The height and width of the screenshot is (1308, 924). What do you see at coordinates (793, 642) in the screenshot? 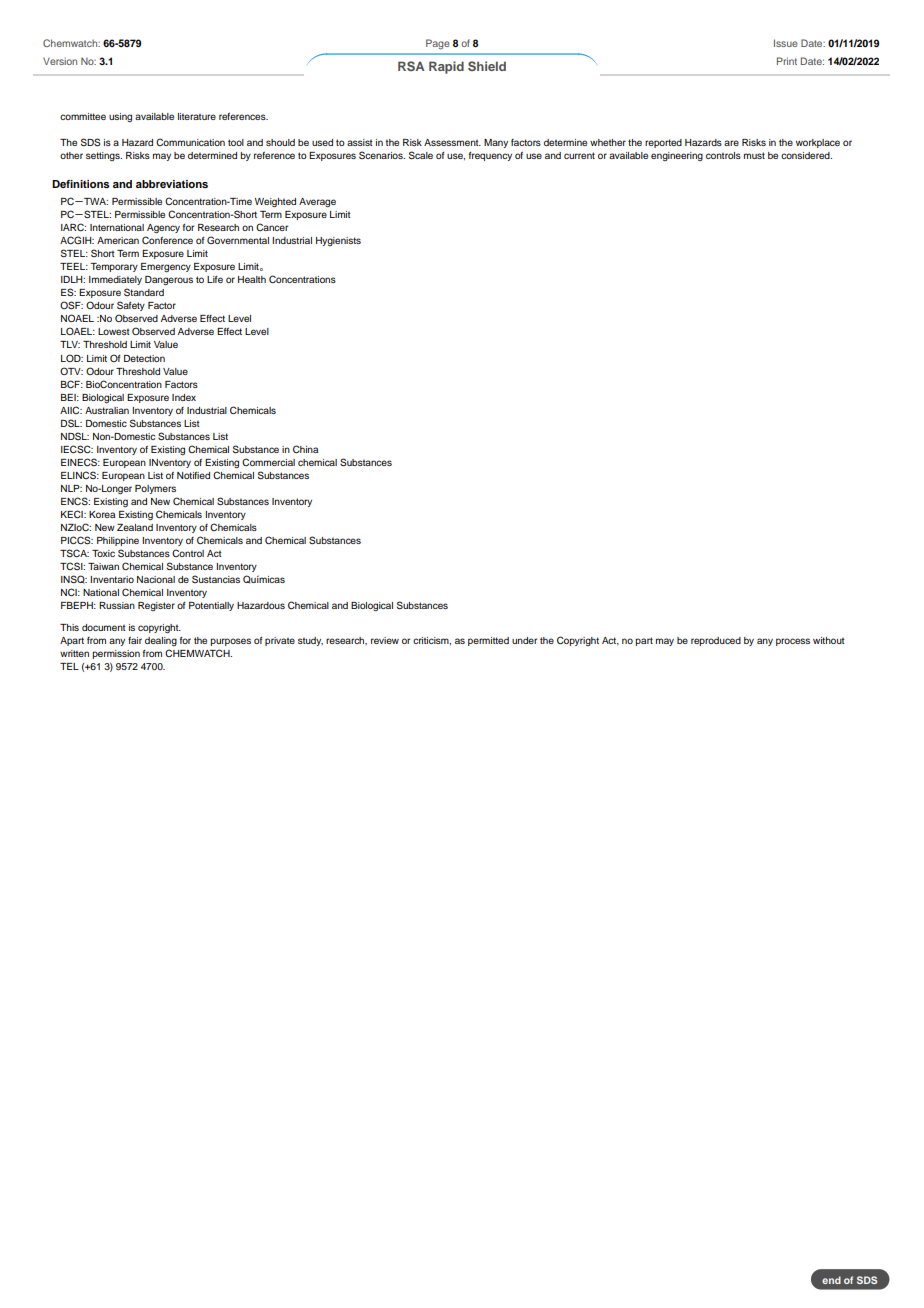
I see `process` at bounding box center [793, 642].
